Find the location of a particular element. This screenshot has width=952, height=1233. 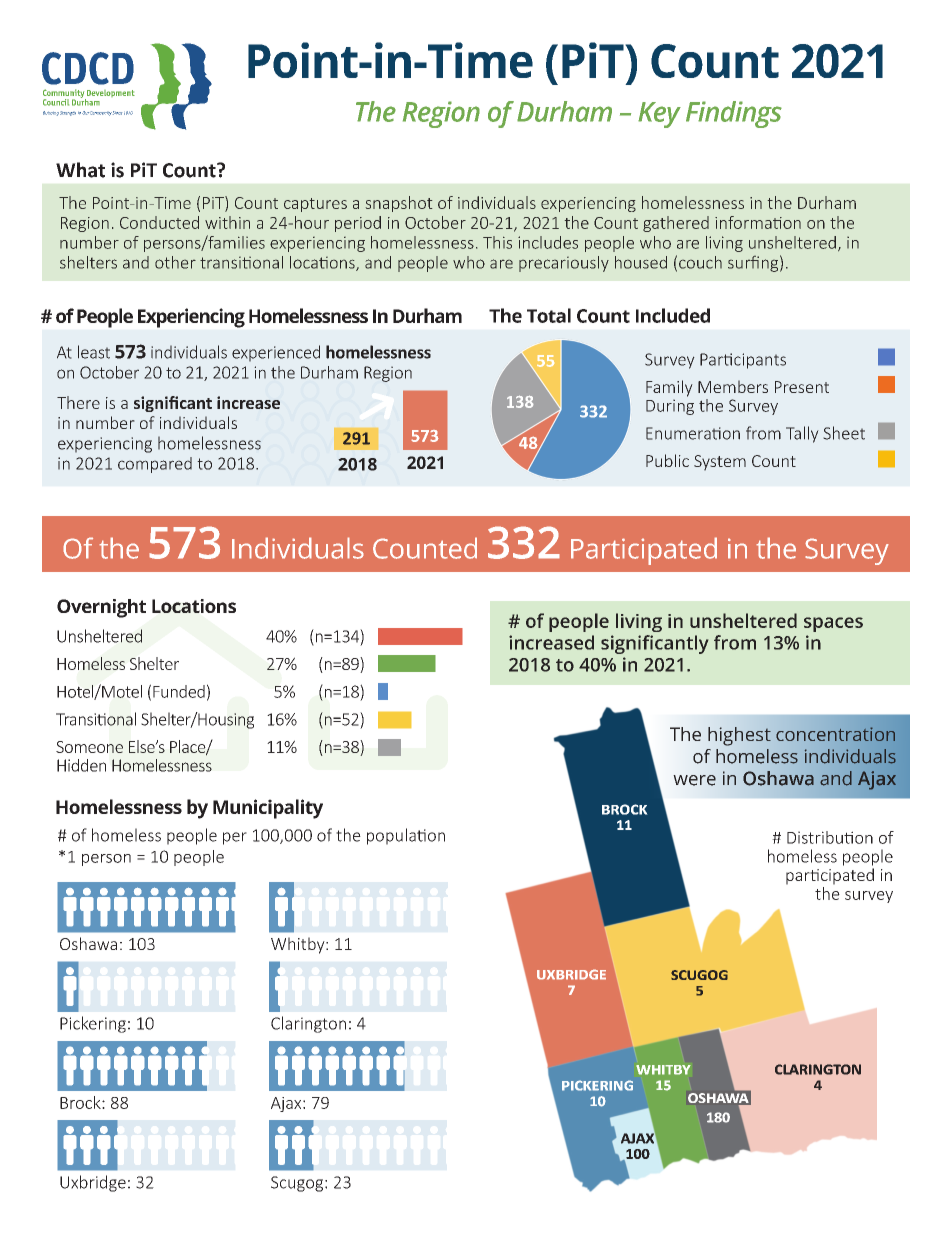

Distribution is located at coordinates (830, 837).
